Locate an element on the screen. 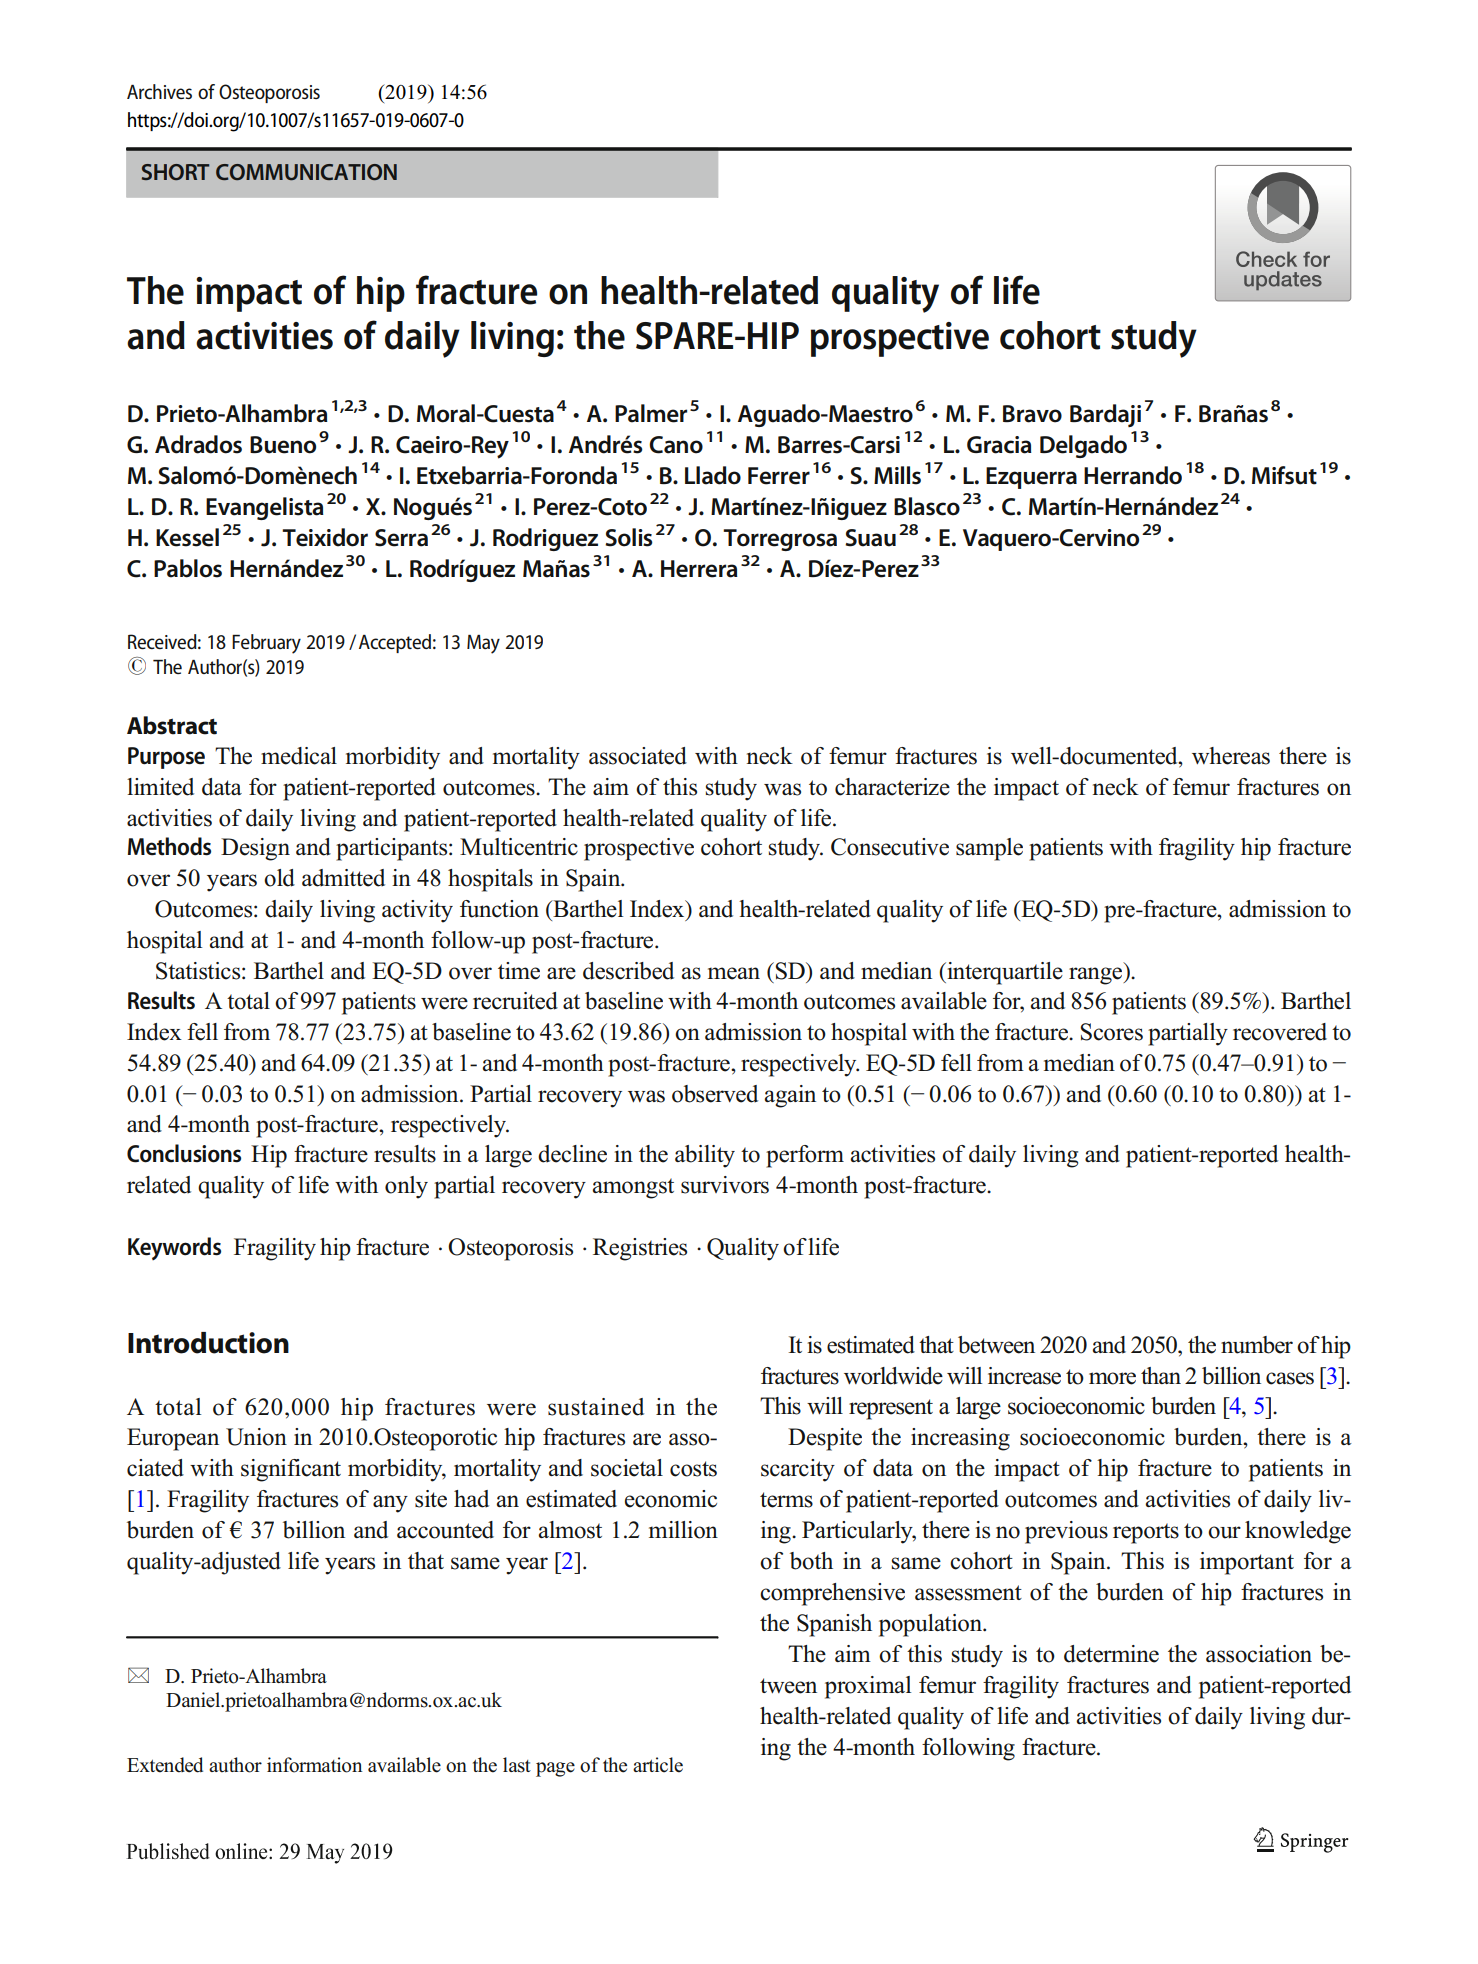 The height and width of the screenshot is (1964, 1478). Bravo is located at coordinates (1032, 414).
